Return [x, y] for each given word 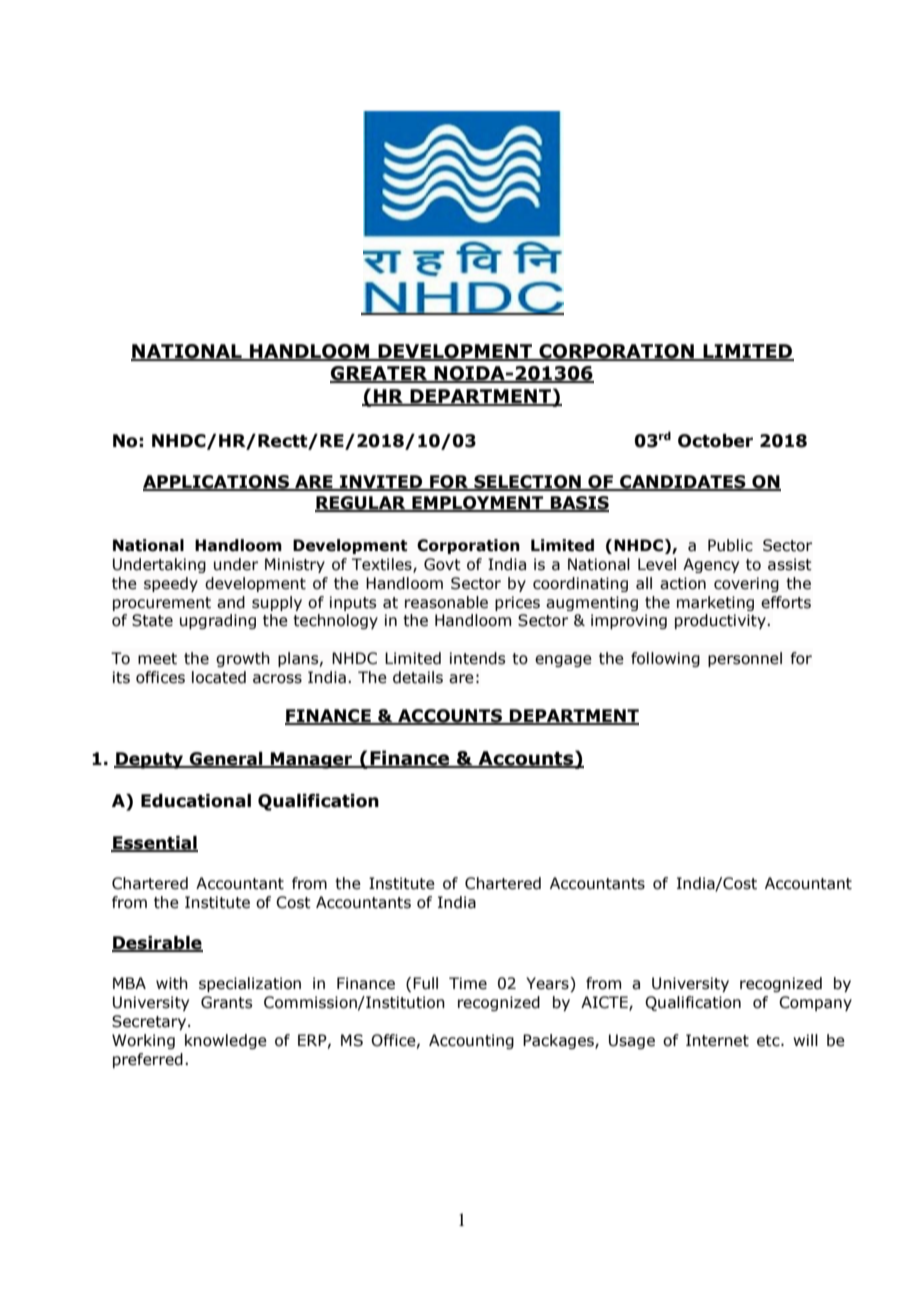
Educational [196, 801]
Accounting [471, 1041]
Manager [312, 760]
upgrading [218, 621]
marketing [715, 603]
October [715, 441]
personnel [745, 659]
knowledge [226, 1041]
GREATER [380, 374]
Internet [717, 1040]
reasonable [446, 602]
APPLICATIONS [217, 483]
